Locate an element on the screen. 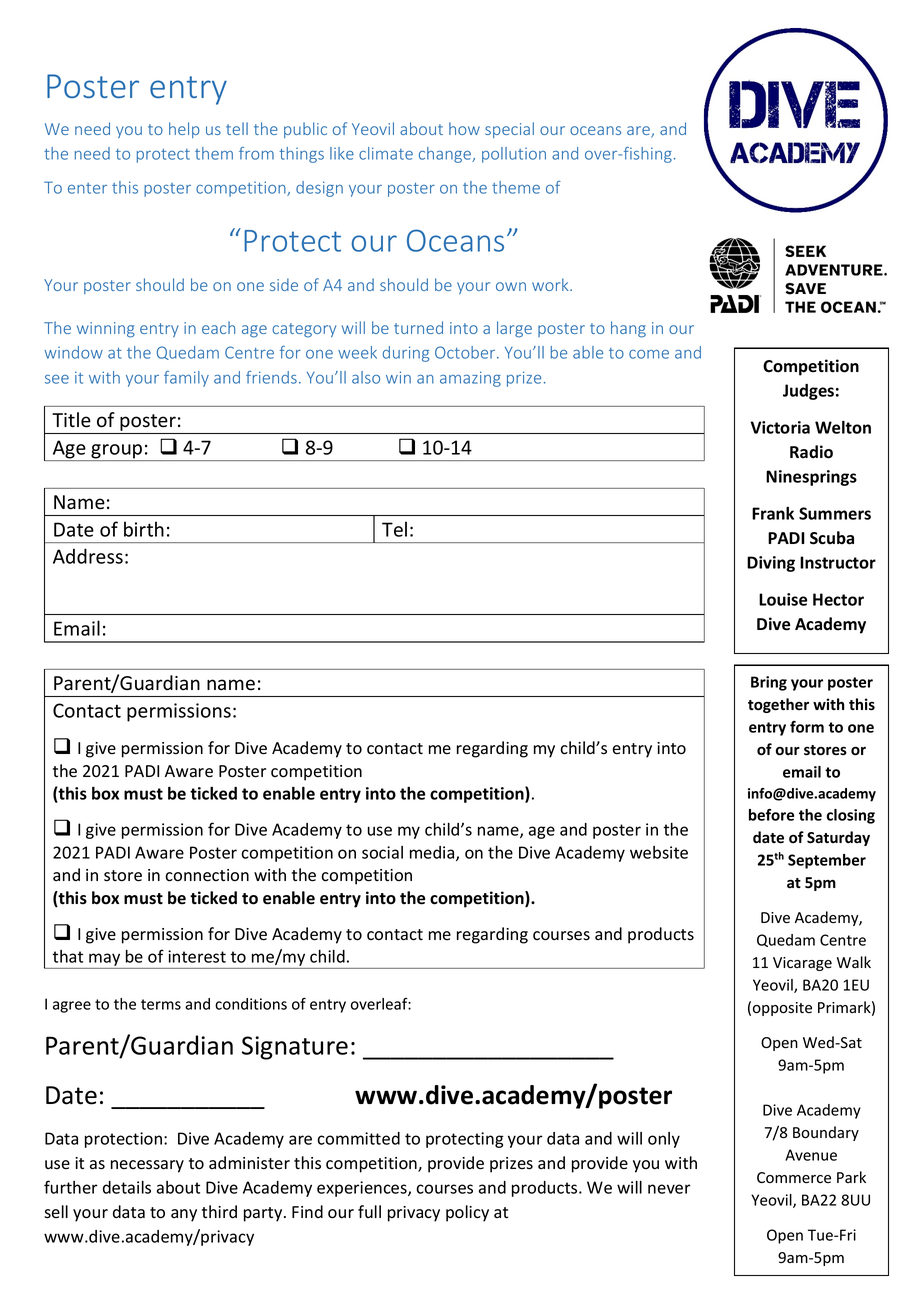 The height and width of the screenshot is (1308, 924). Bring is located at coordinates (769, 683).
